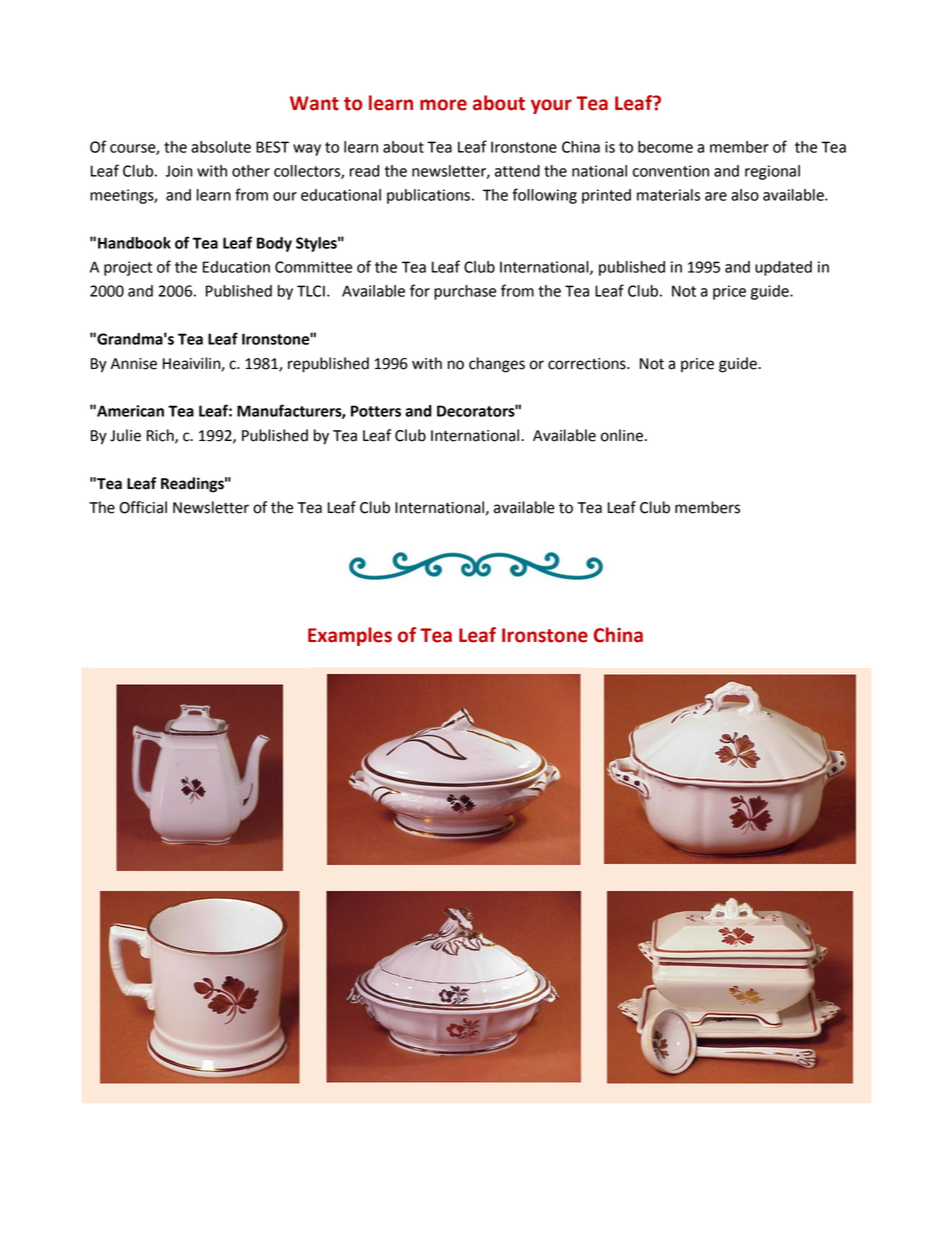 The height and width of the page is (1233, 952). Describe the element at coordinates (783, 268) in the page. I see `updated` at that location.
